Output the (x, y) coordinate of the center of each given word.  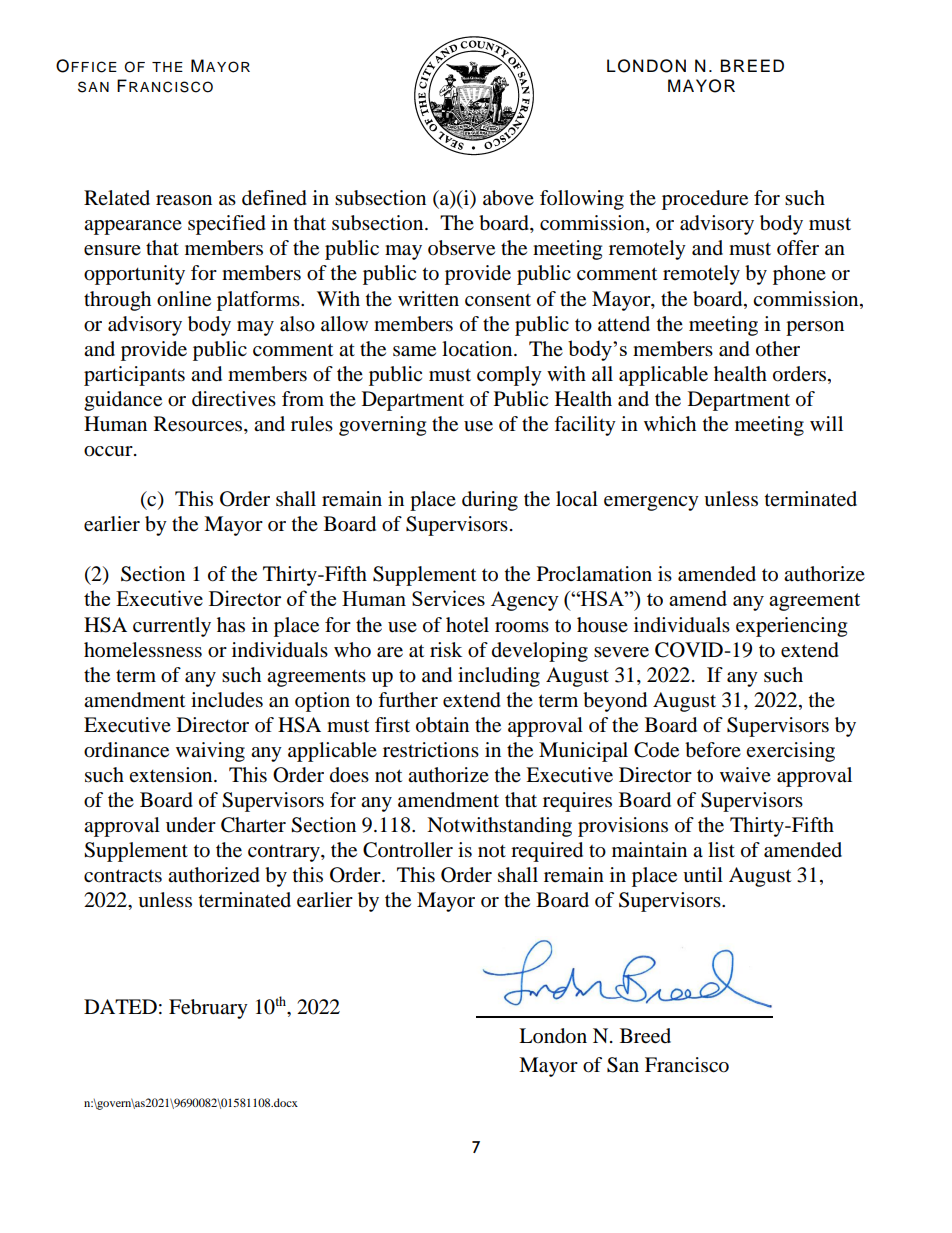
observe (461, 248)
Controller (408, 850)
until (703, 875)
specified (227, 225)
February (208, 1009)
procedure (705, 200)
